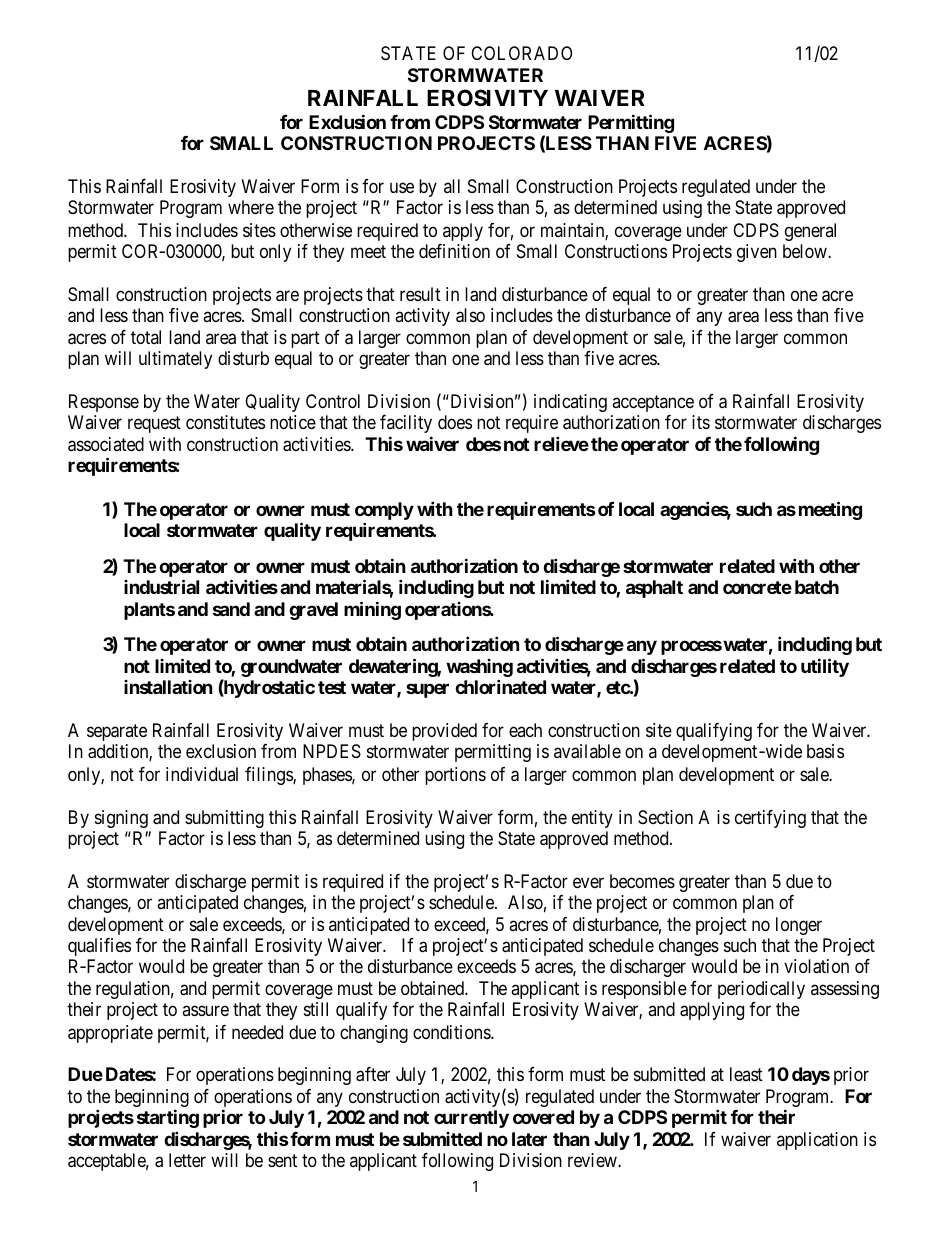  I want to click on industrial, so click(161, 586).
